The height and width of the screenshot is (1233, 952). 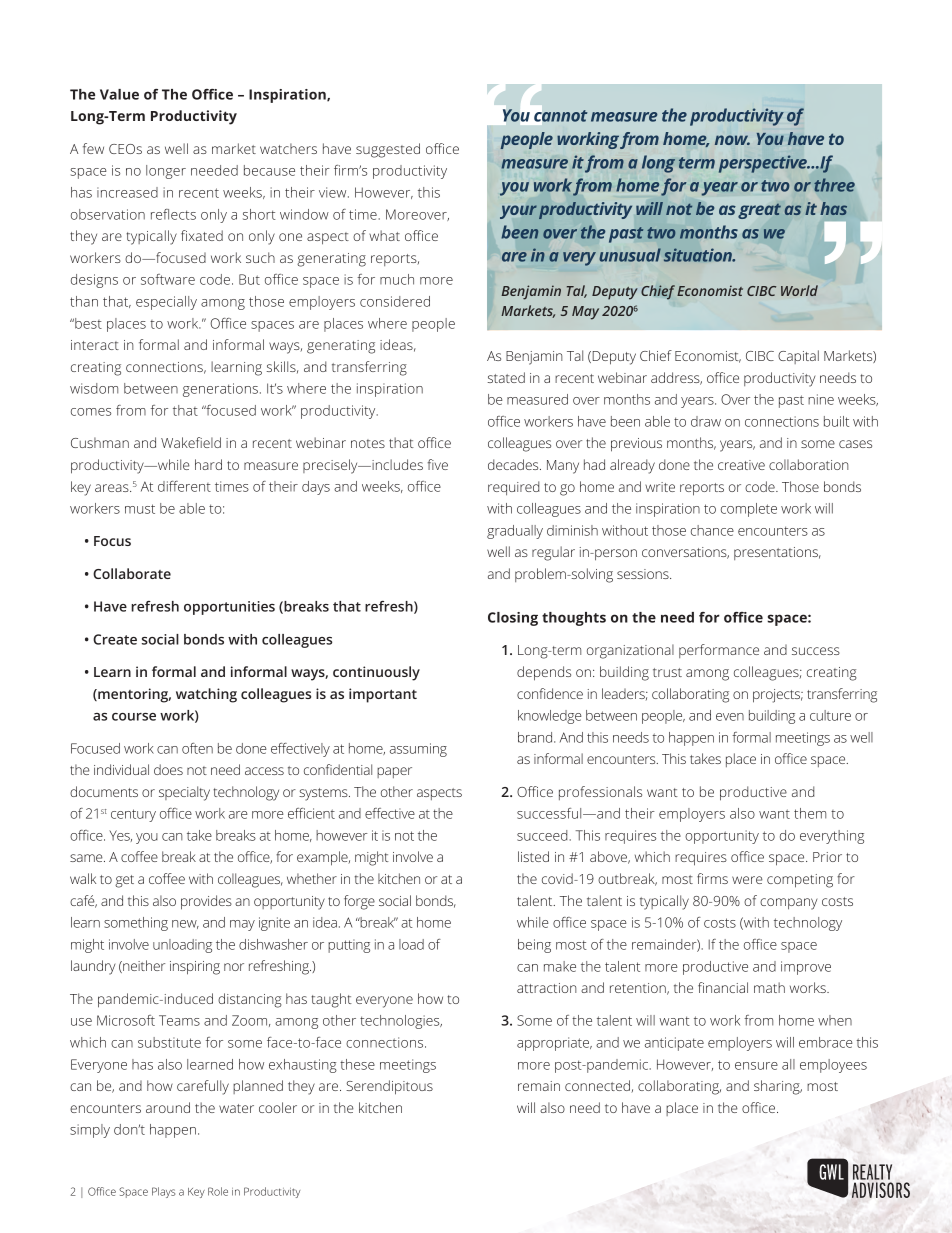 What do you see at coordinates (388, 150) in the screenshot?
I see `suggested` at bounding box center [388, 150].
